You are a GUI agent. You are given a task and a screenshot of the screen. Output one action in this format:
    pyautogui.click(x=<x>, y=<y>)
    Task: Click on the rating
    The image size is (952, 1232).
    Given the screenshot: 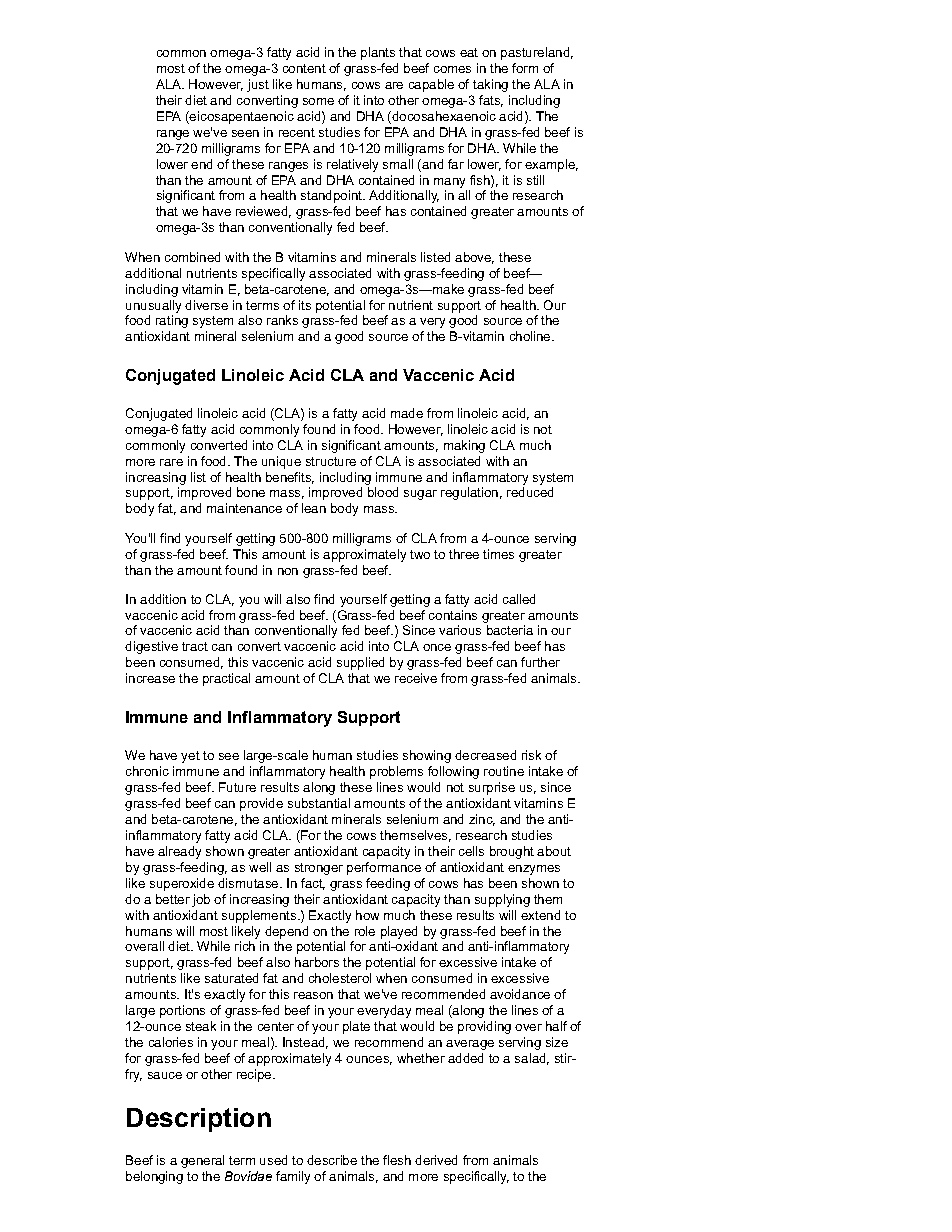 What is the action you would take?
    pyautogui.click(x=172, y=321)
